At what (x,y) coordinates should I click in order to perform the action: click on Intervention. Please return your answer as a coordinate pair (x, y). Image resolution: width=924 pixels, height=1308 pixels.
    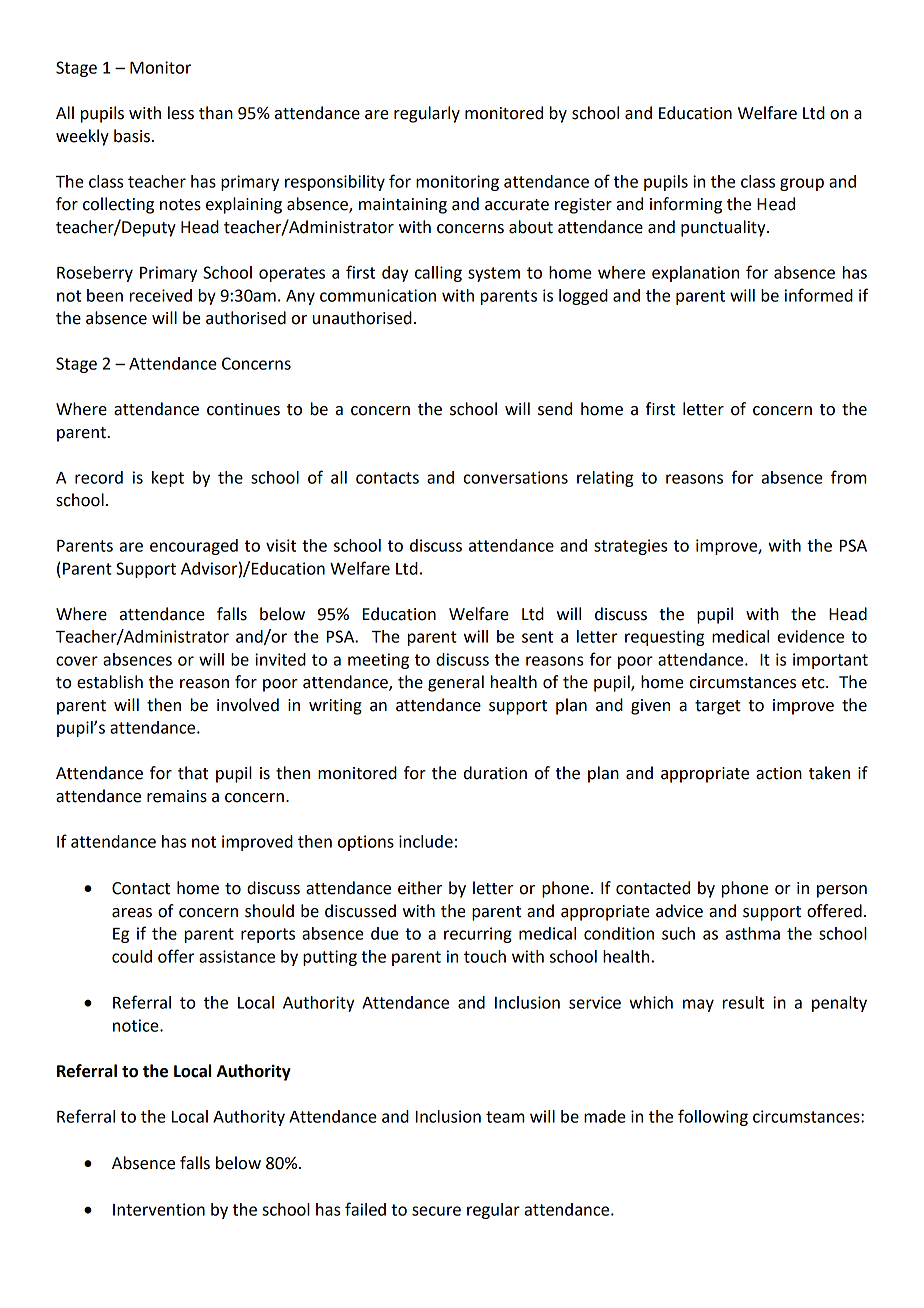
    Looking at the image, I should click on (159, 1209).
